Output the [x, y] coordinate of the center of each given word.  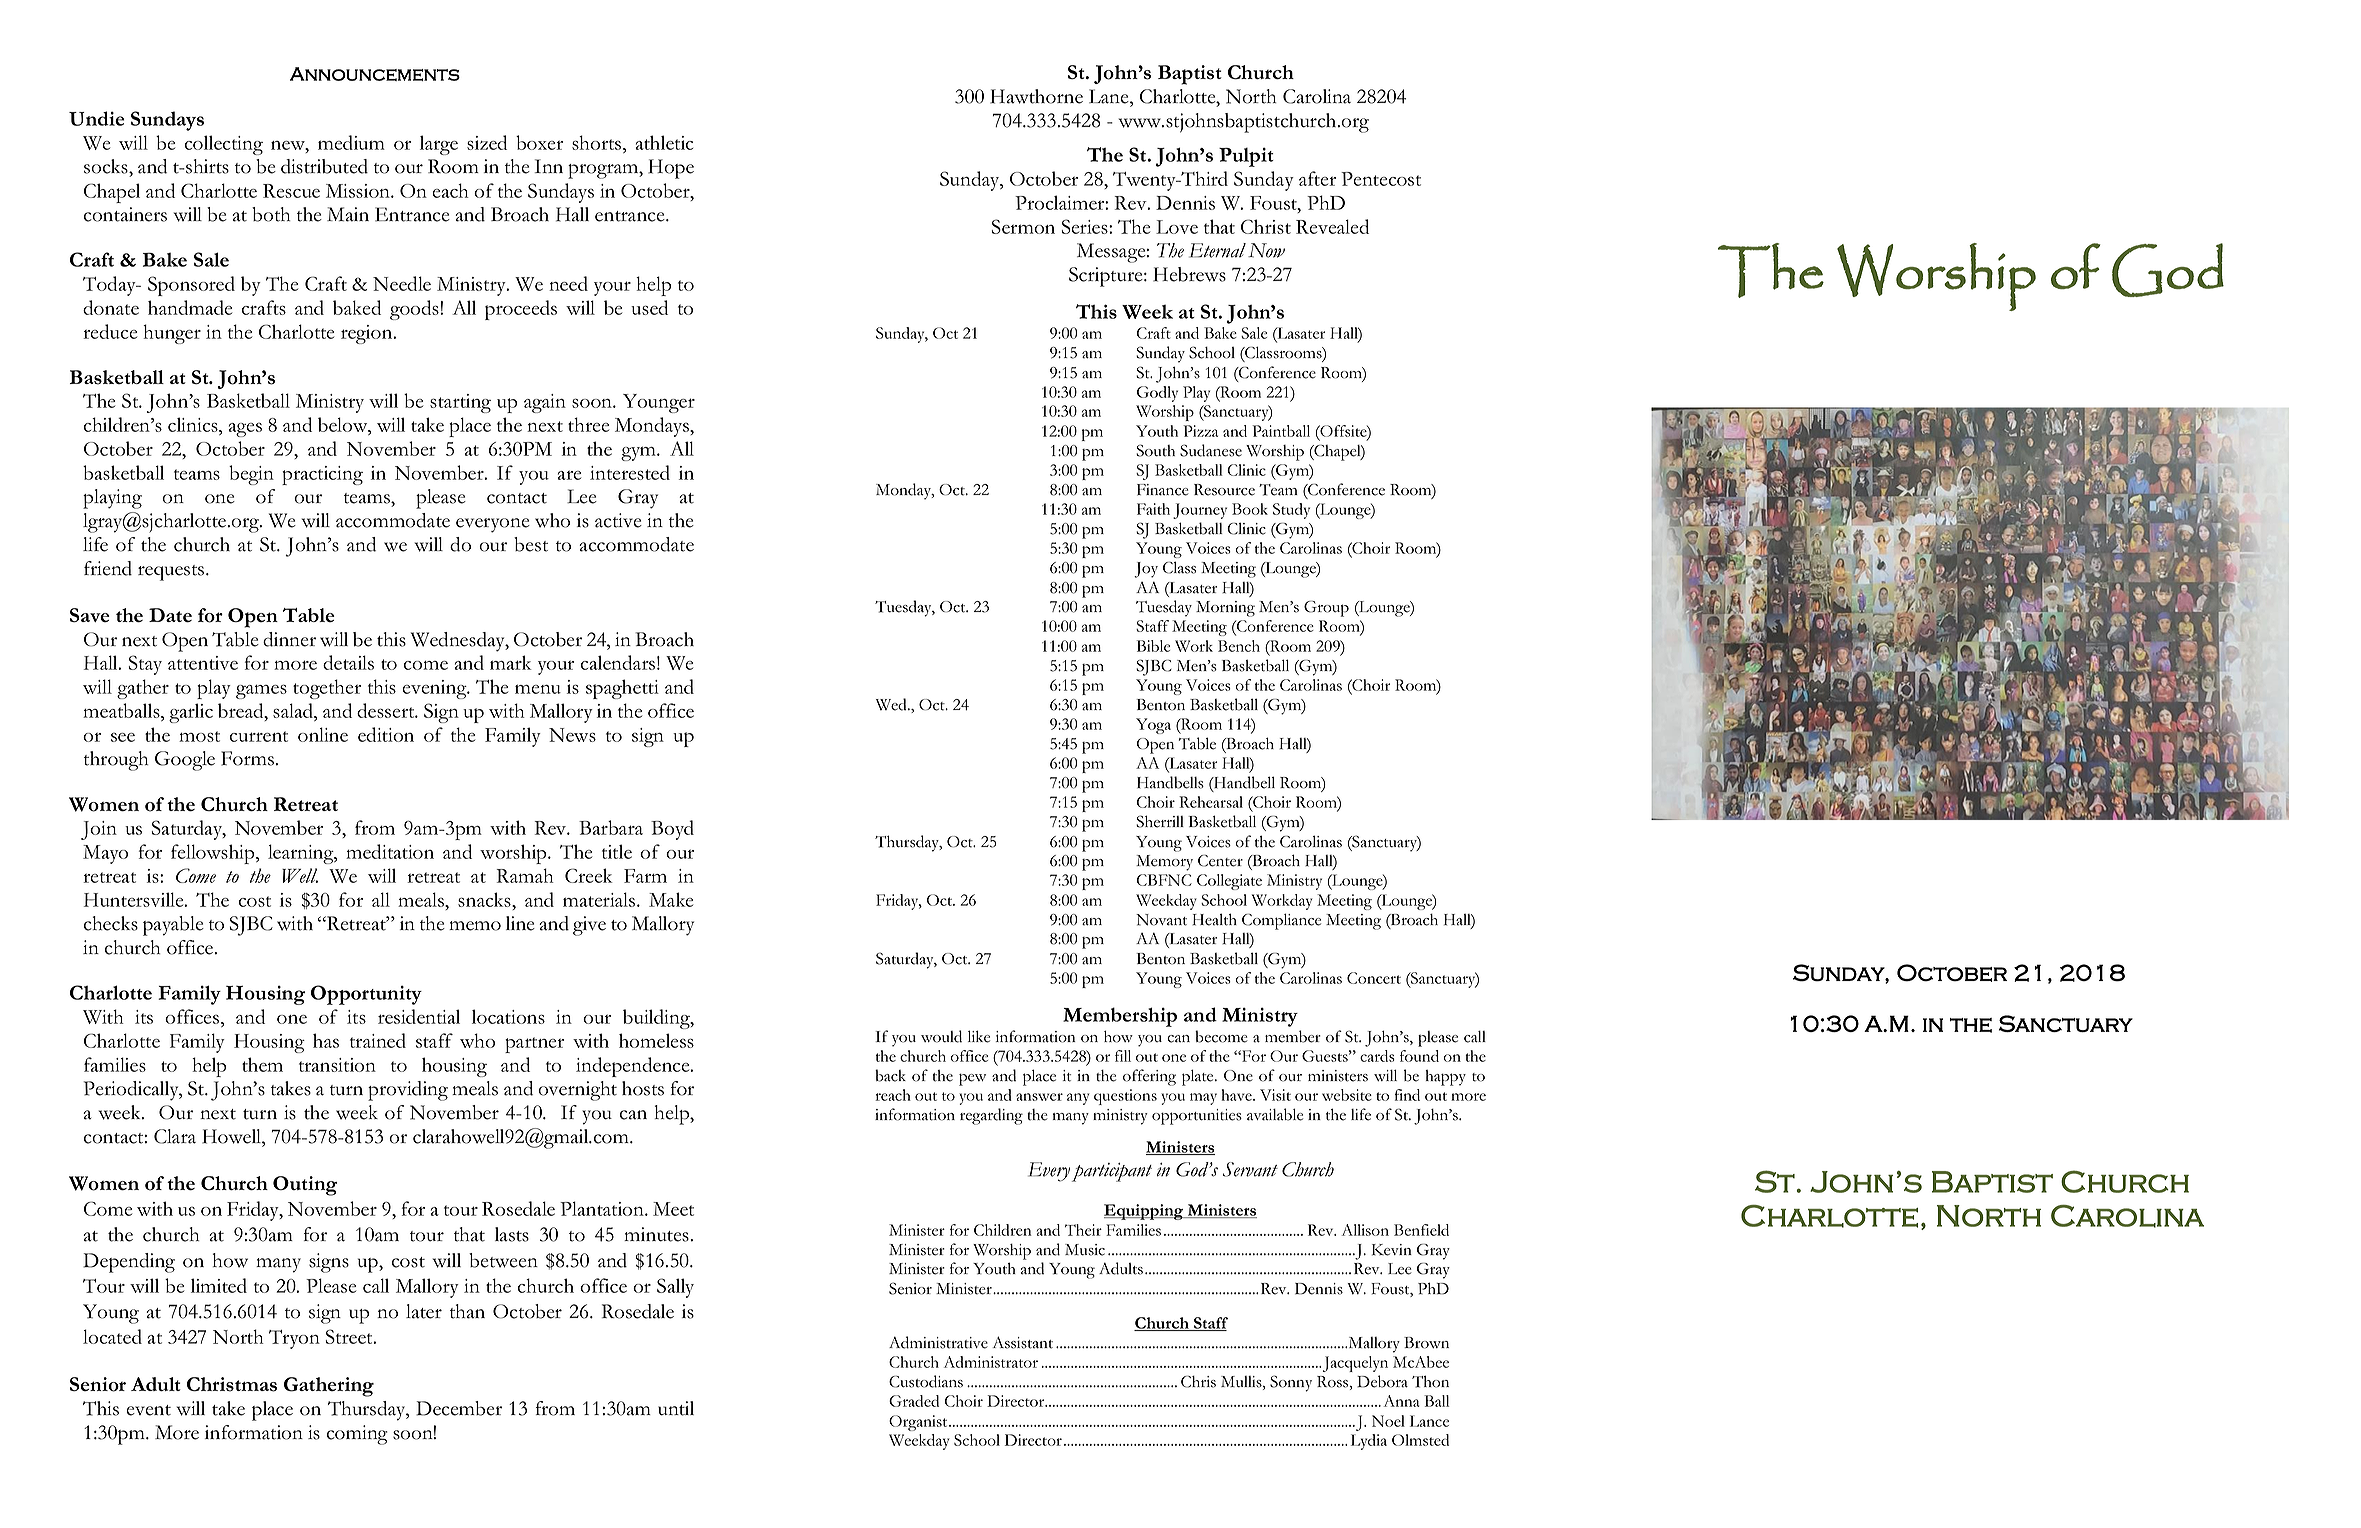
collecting [224, 145]
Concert [1374, 978]
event [148, 1410]
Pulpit [1246, 157]
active [618, 520]
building [657, 1019]
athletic [664, 142]
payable [173, 926]
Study [1291, 511]
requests [172, 573]
